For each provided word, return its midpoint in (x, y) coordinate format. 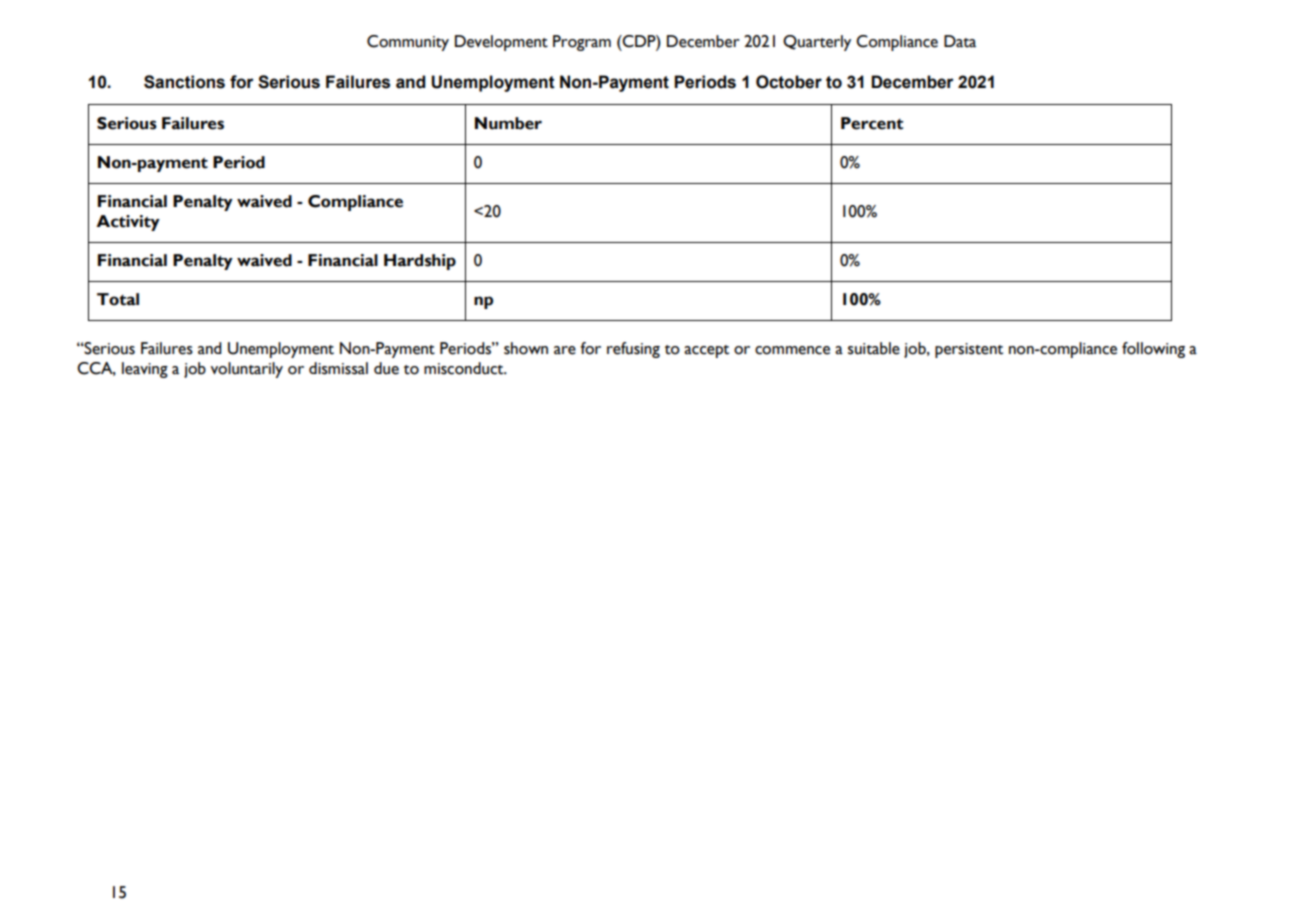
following (1153, 350)
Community (408, 43)
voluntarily (247, 370)
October (789, 82)
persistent (969, 350)
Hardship (420, 262)
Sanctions (184, 82)
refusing (633, 350)
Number (508, 123)
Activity (128, 223)
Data (960, 41)
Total (118, 299)
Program (582, 43)
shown (526, 348)
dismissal (338, 368)
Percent (872, 123)
